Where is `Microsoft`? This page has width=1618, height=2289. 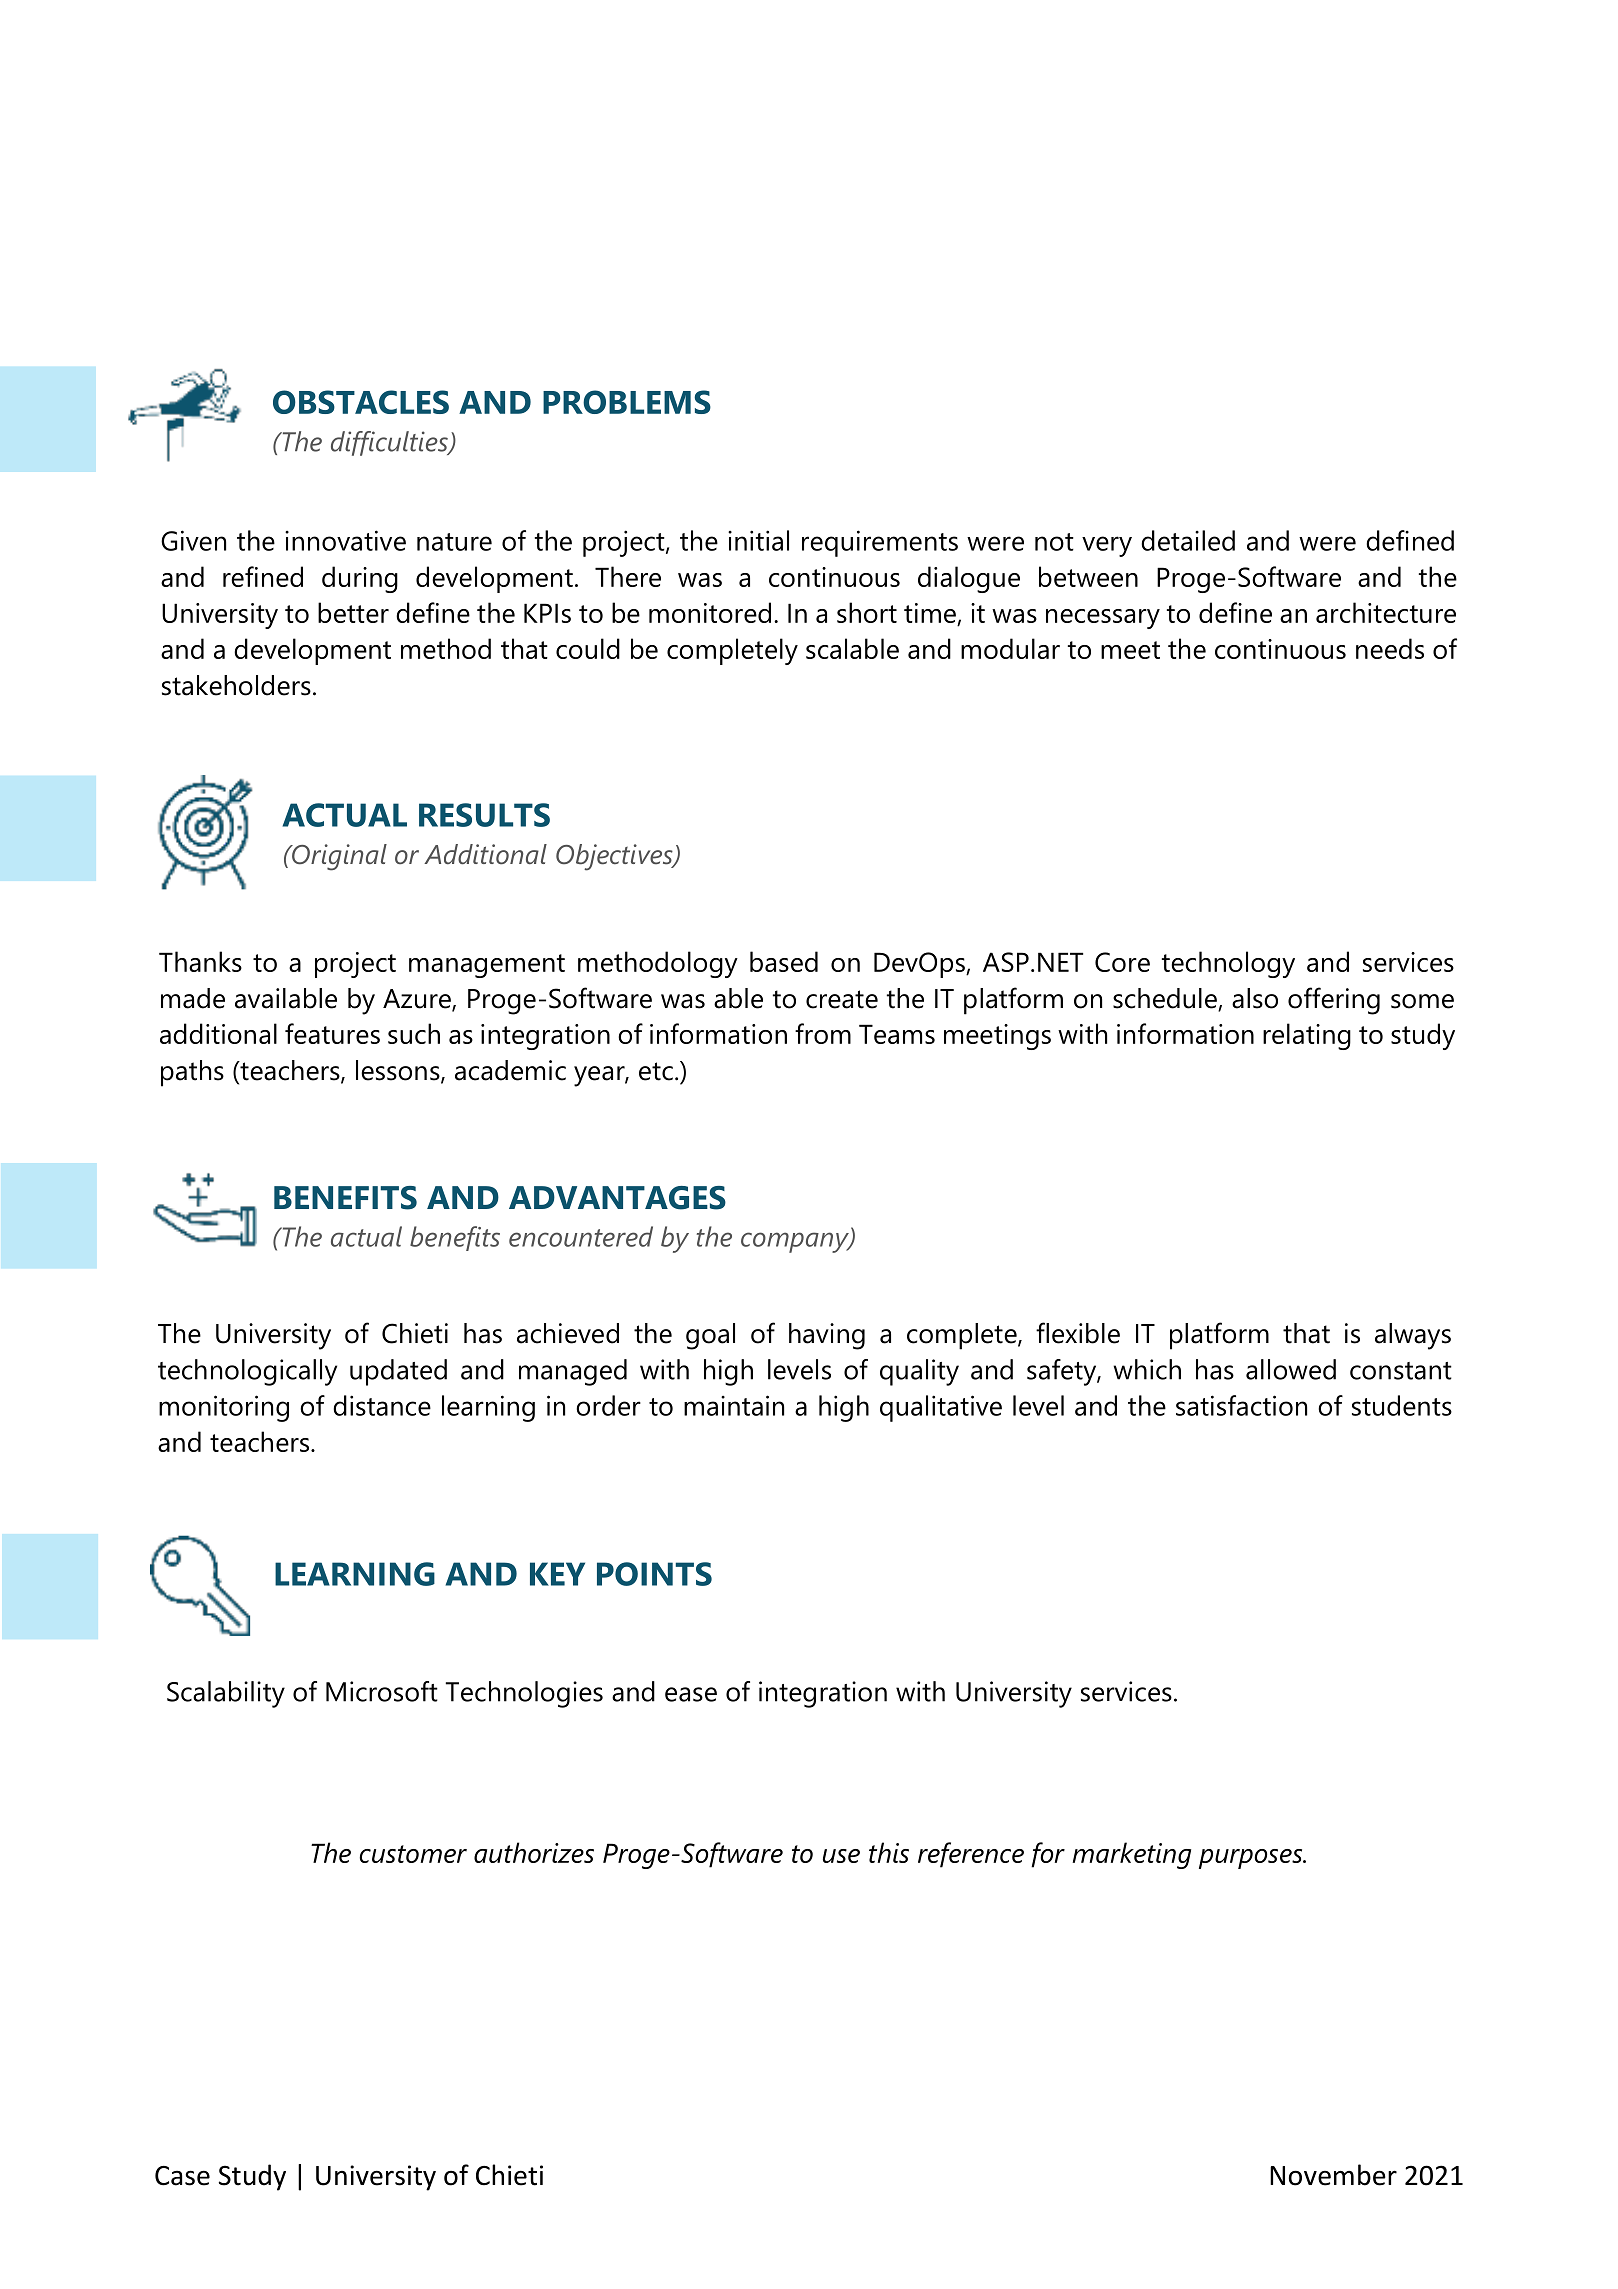 Microsoft is located at coordinates (382, 1691).
